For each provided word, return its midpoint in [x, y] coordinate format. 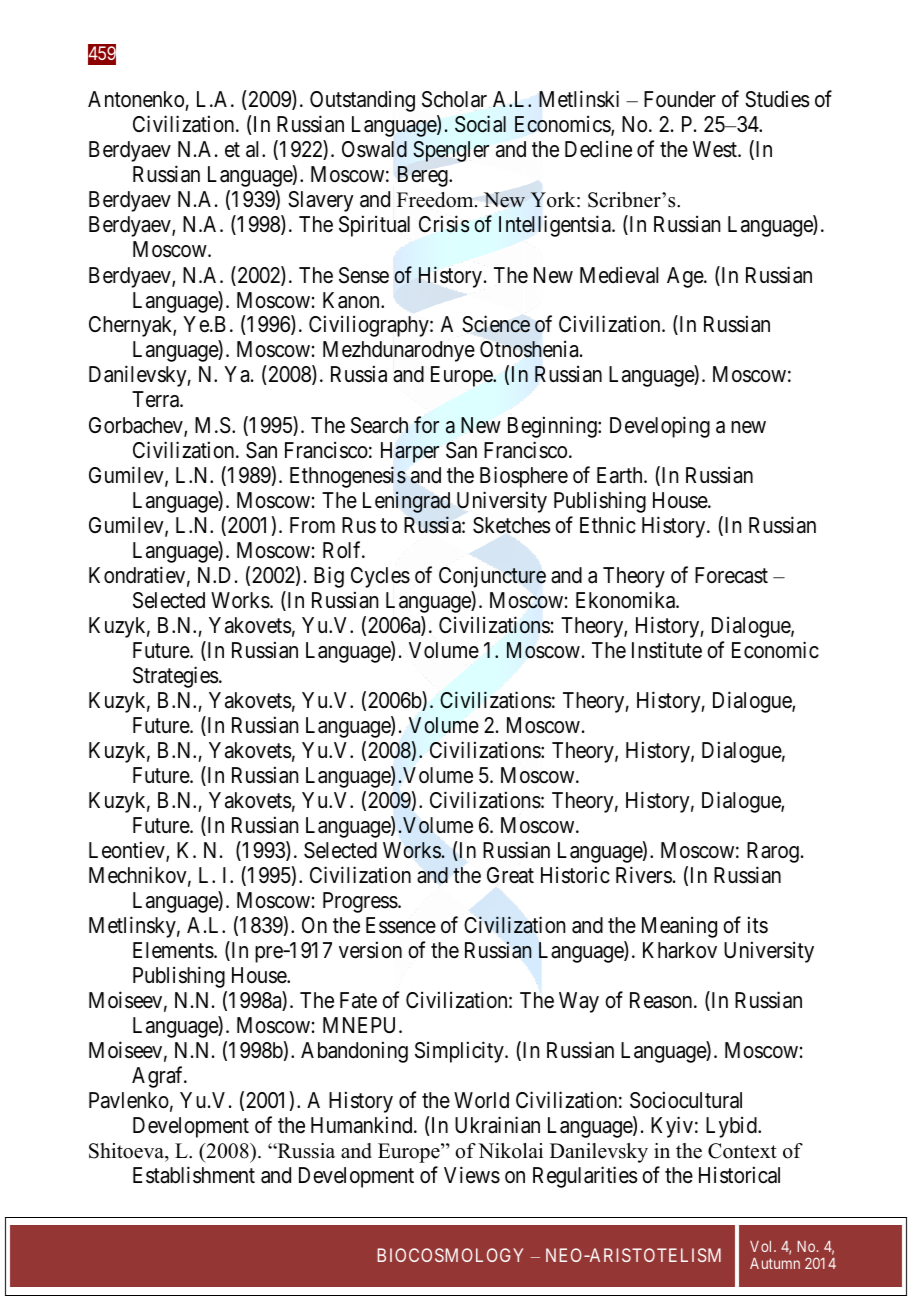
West [716, 149]
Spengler [451, 151]
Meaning [679, 927]
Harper [410, 452]
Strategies [176, 677]
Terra [156, 399]
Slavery [321, 201]
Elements [173, 950]
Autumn [775, 1263]
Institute [667, 650]
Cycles [380, 577]
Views [472, 1175]
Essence [401, 925]
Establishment [194, 1175]
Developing [660, 427]
